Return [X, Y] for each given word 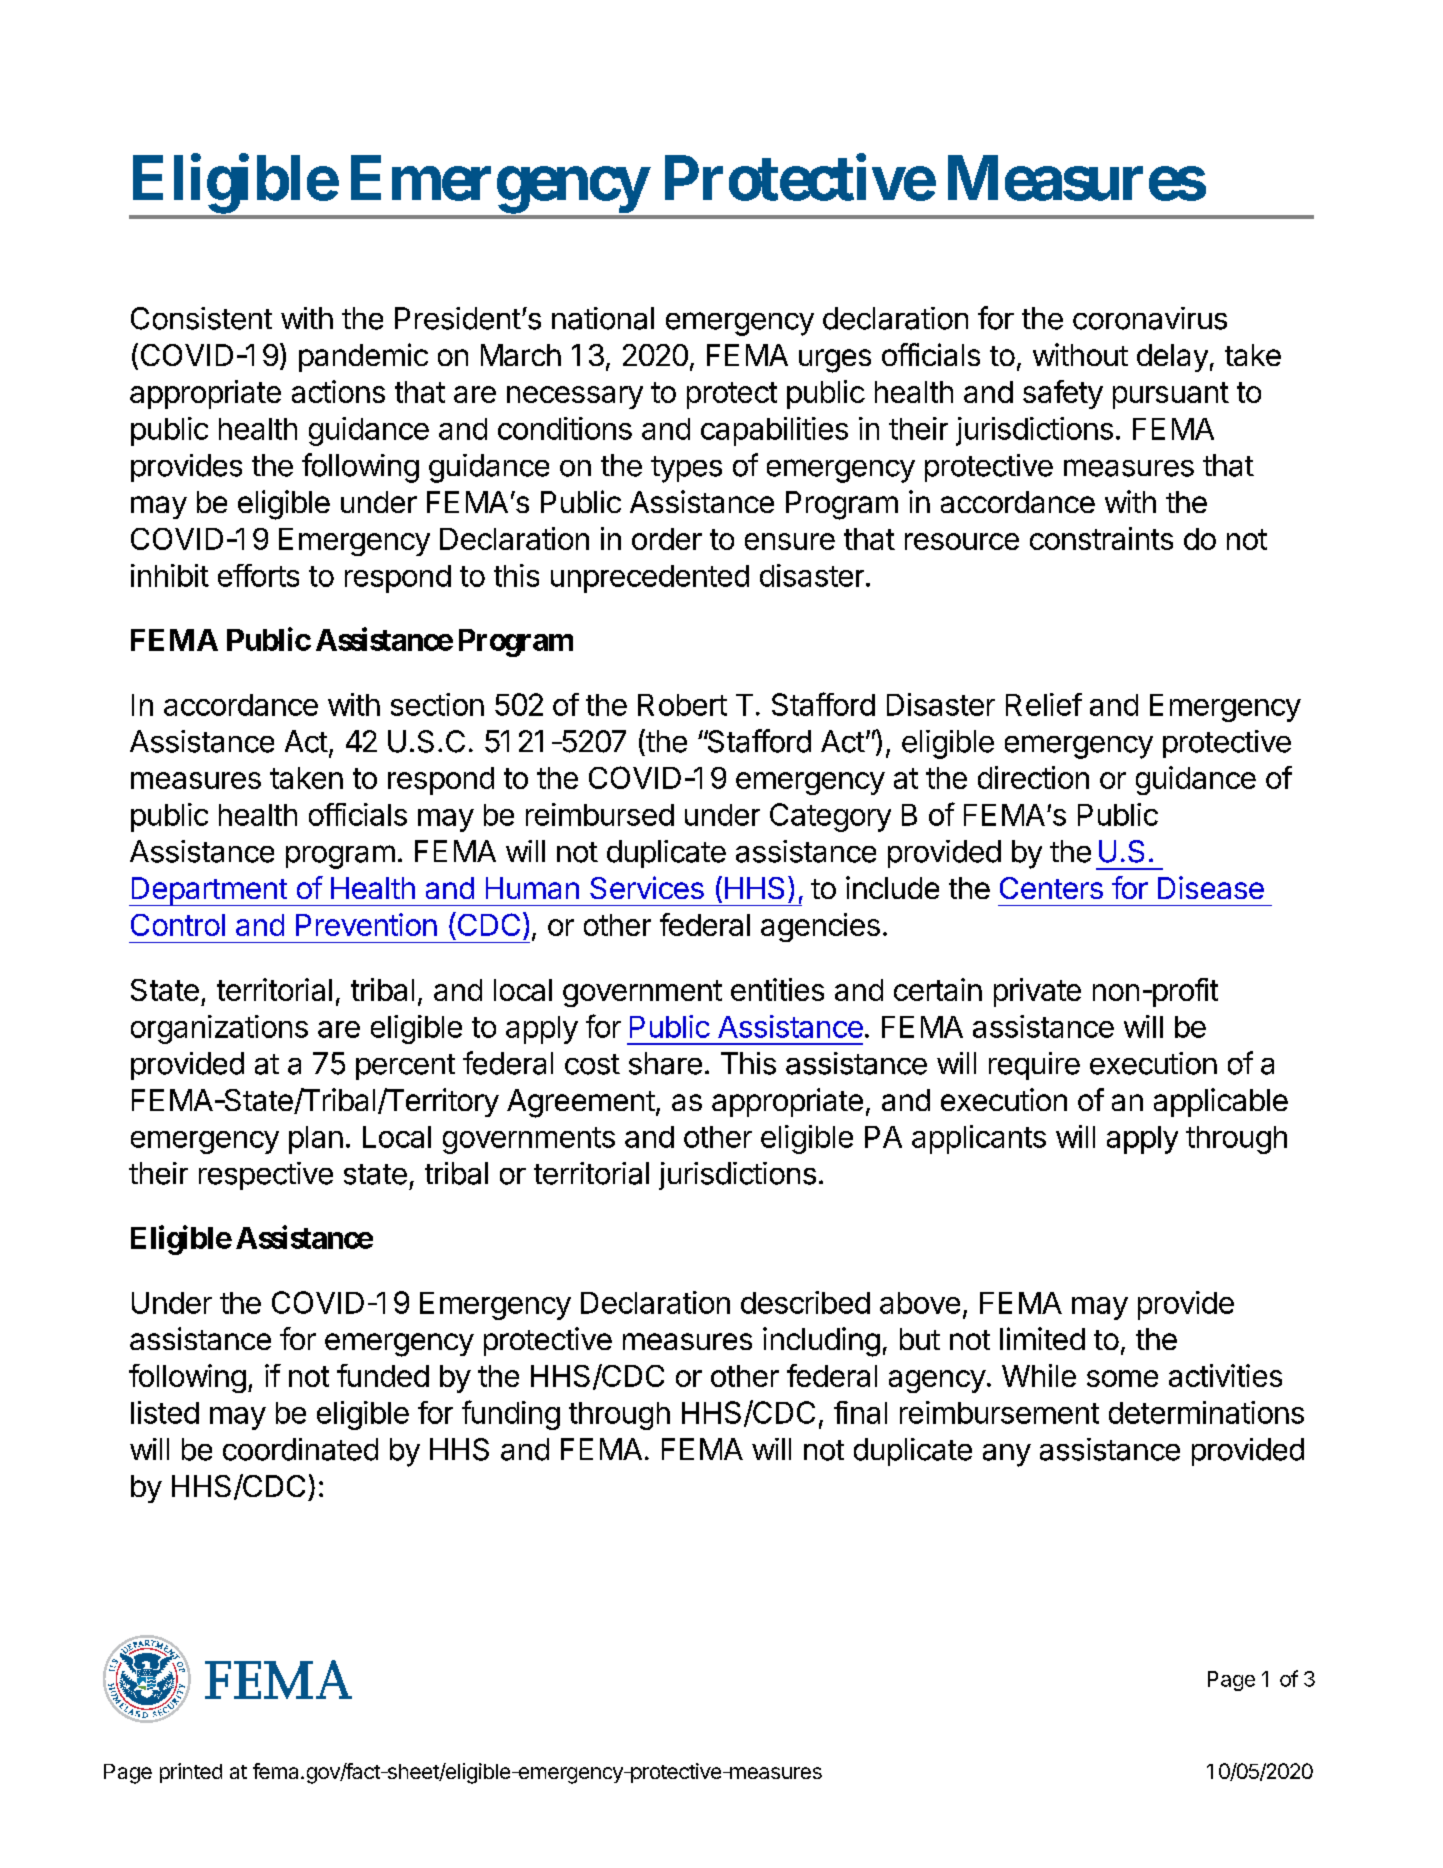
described [805, 1302]
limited [1042, 1338]
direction [1033, 777]
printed [191, 1773]
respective [266, 1176]
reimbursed [600, 814]
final [860, 1412]
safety [1063, 394]
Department [209, 891]
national [603, 318]
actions [338, 391]
